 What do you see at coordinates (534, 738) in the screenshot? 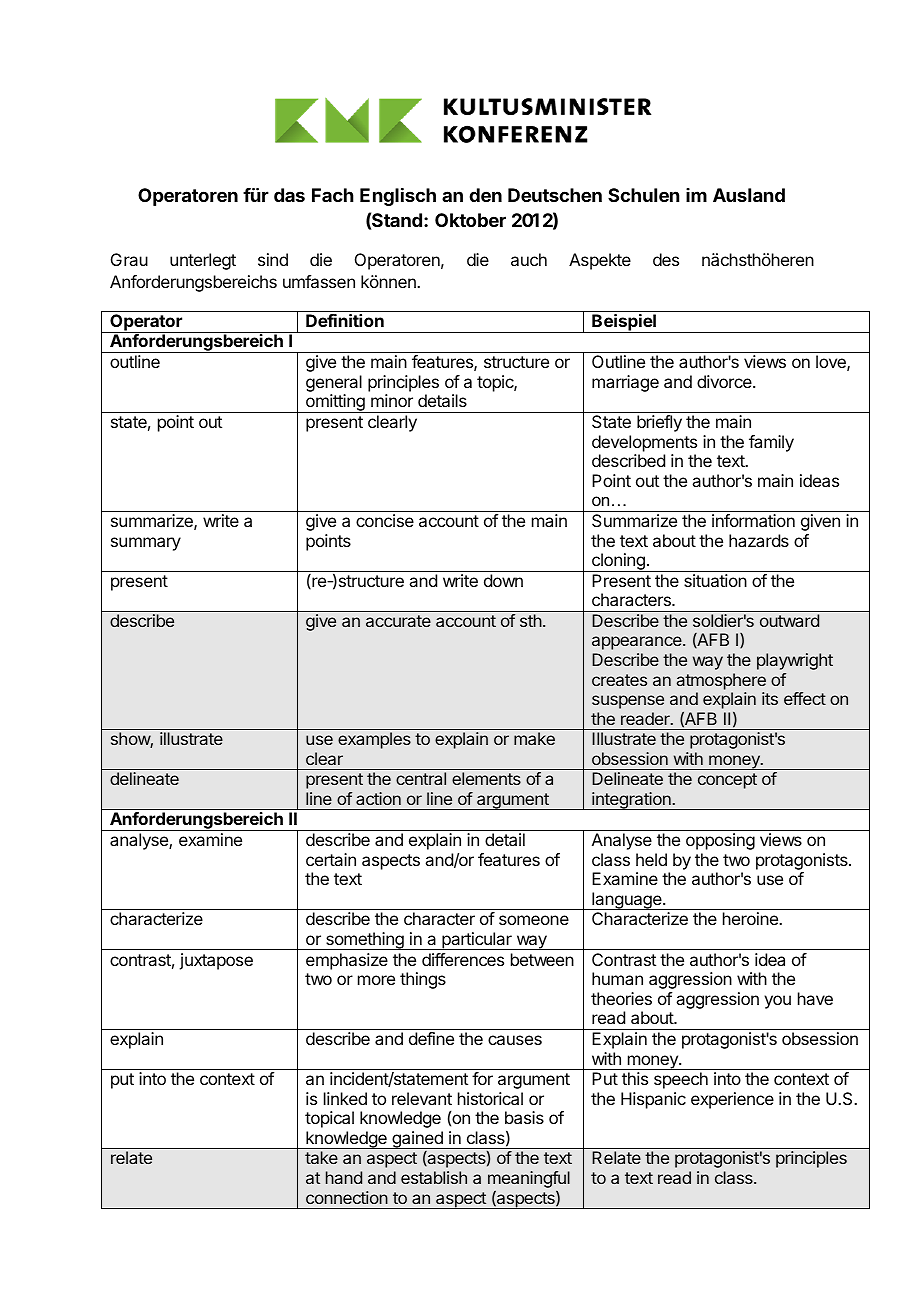
I see `make` at bounding box center [534, 738].
